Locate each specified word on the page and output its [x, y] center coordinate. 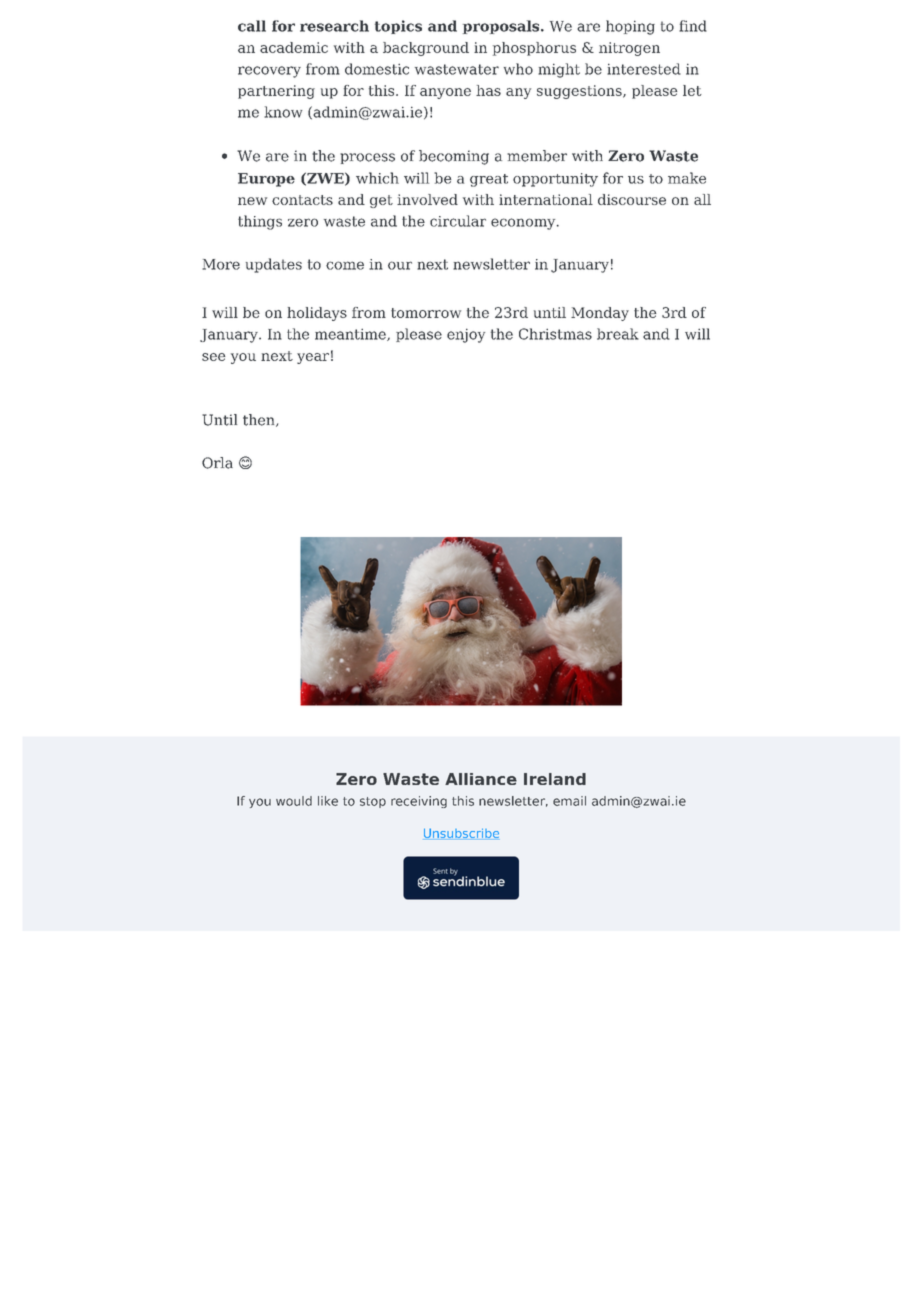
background [426, 49]
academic [294, 47]
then [260, 420]
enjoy [466, 335]
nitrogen [629, 49]
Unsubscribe [461, 834]
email [569, 801]
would [294, 801]
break [618, 334]
